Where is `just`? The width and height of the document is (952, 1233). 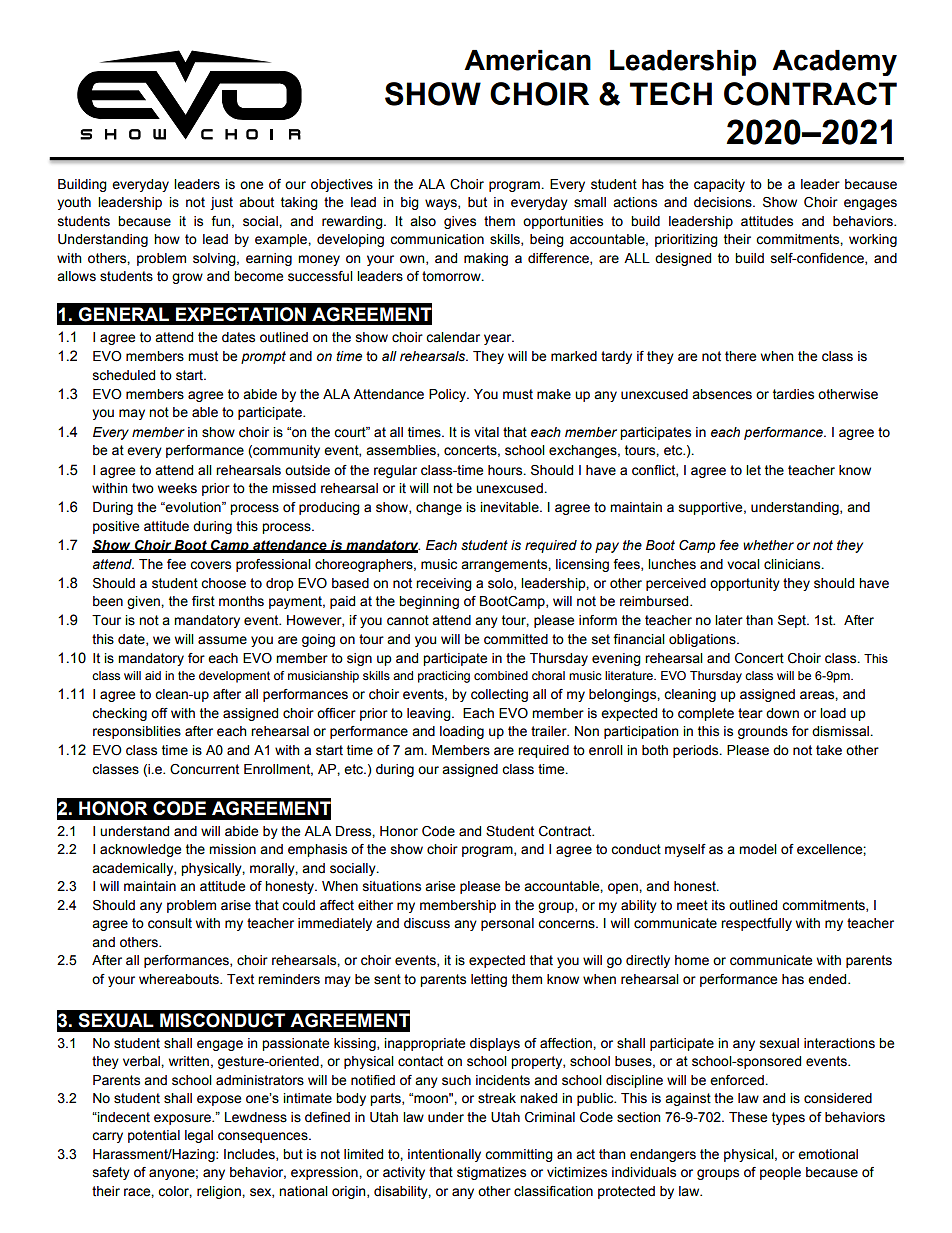
just is located at coordinates (221, 203).
